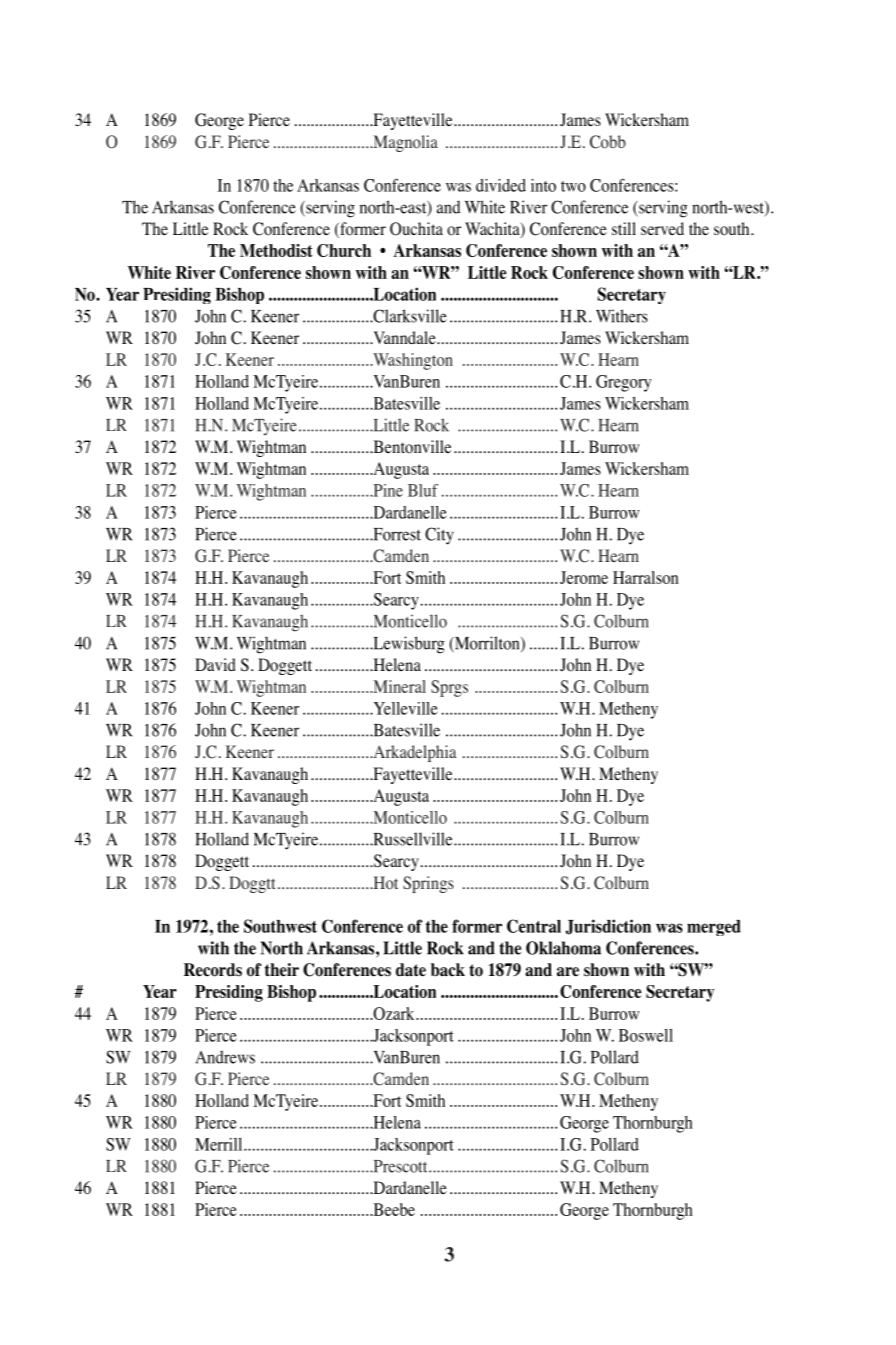 The height and width of the screenshot is (1345, 896). Describe the element at coordinates (215, 664) in the screenshot. I see `David` at that location.
